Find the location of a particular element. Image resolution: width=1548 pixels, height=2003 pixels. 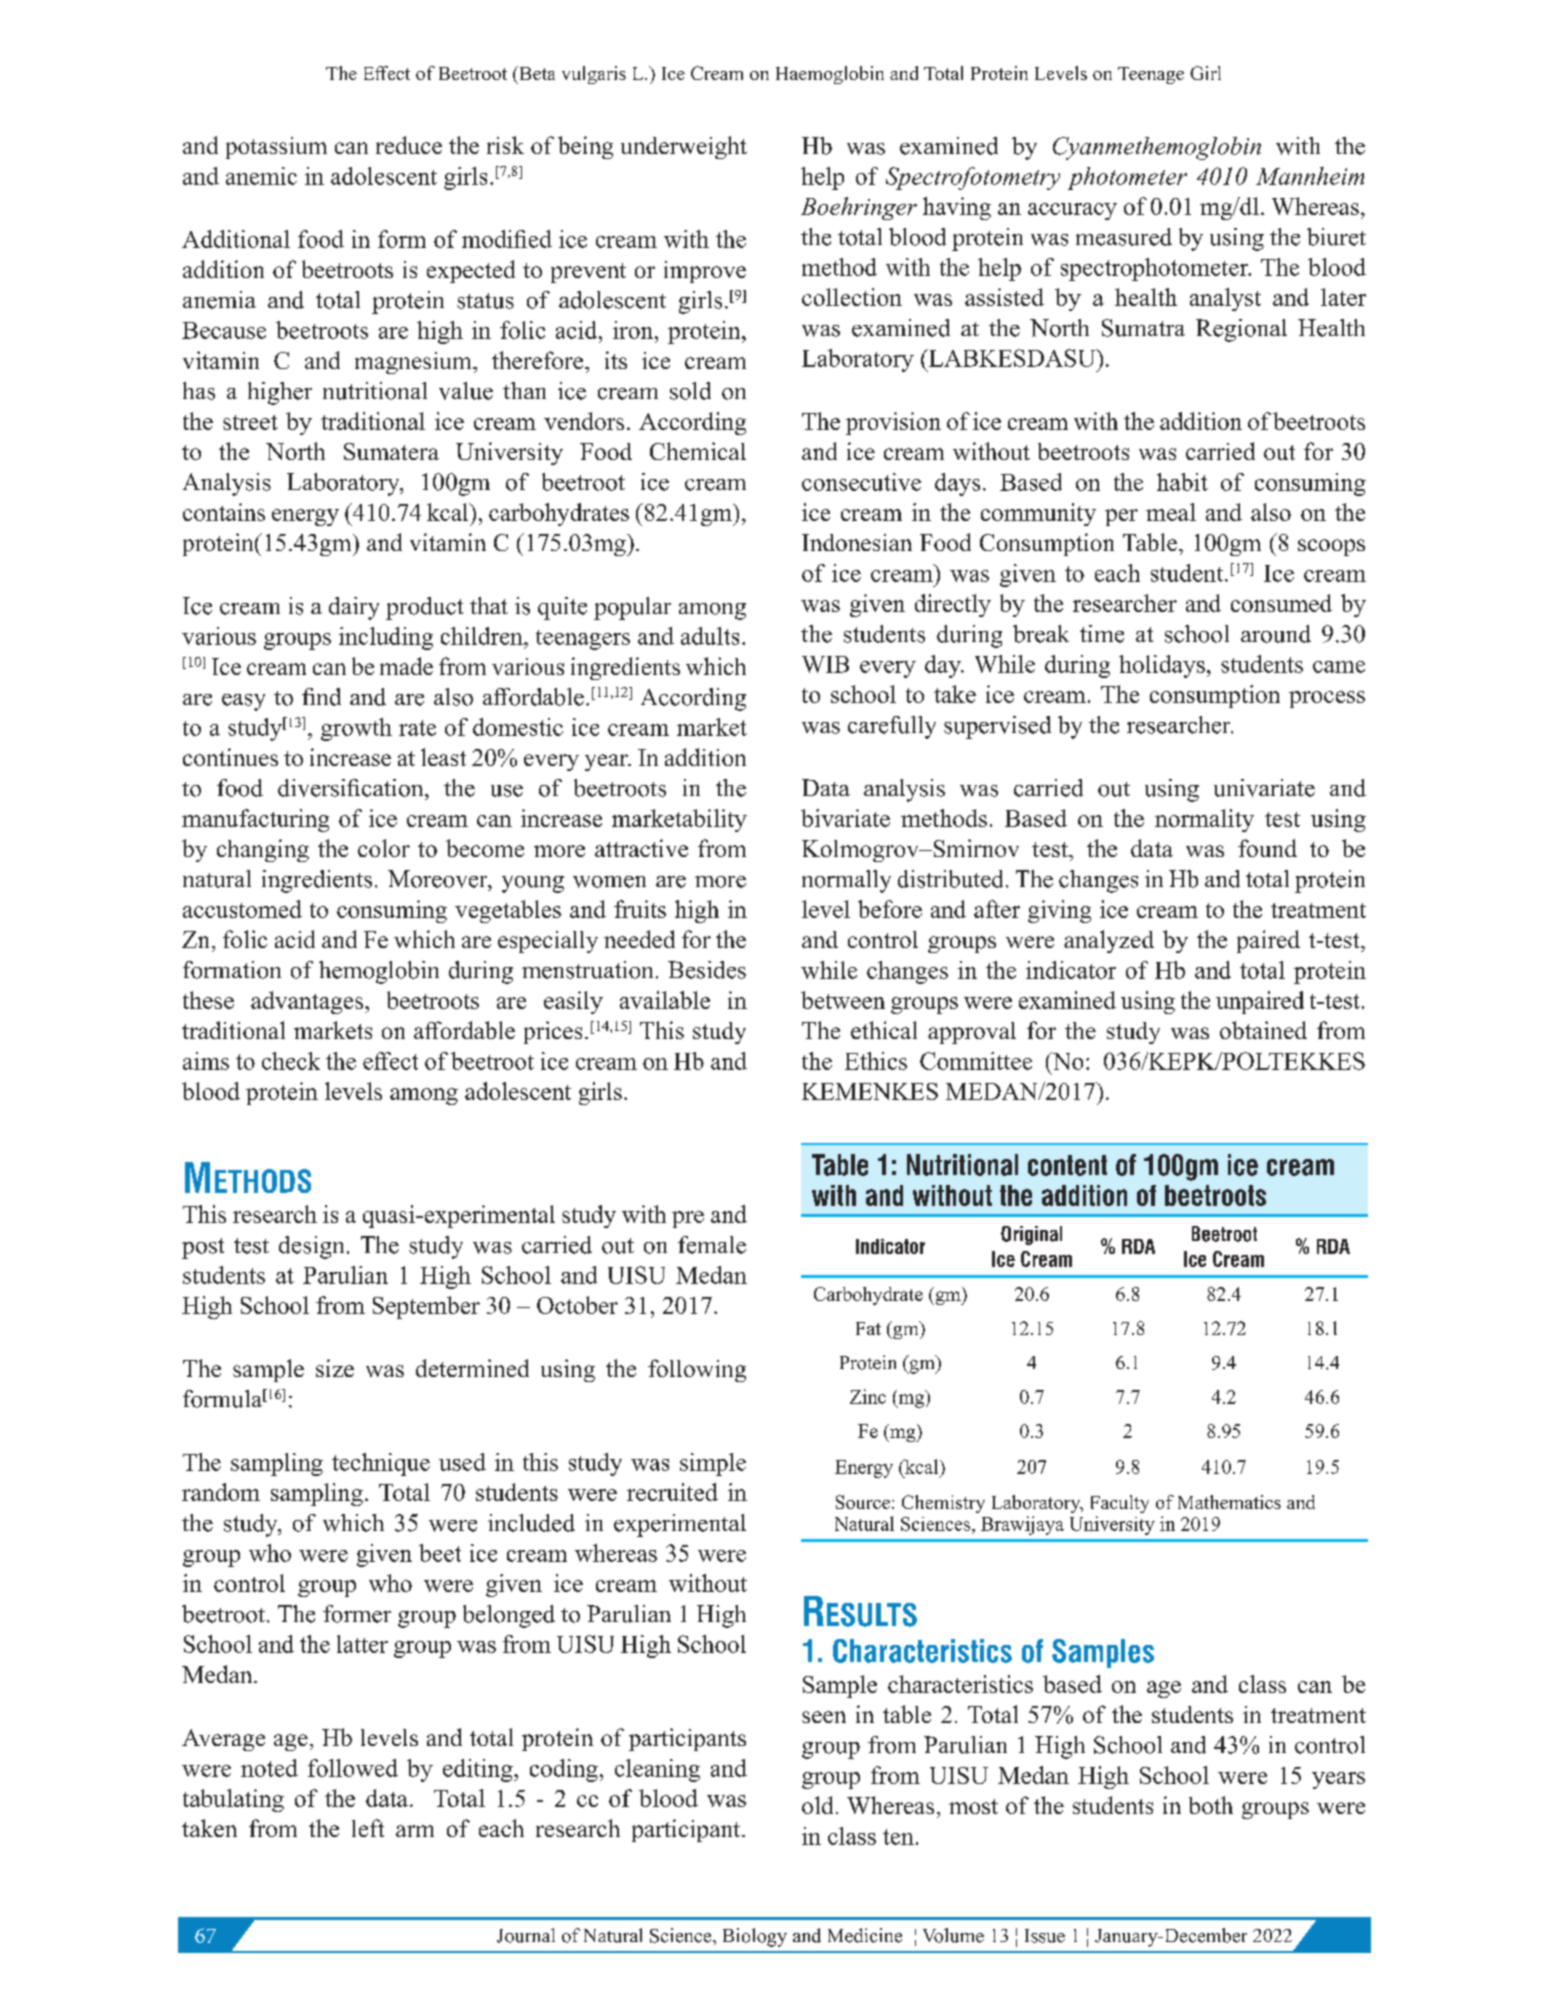

between is located at coordinates (843, 1000).
